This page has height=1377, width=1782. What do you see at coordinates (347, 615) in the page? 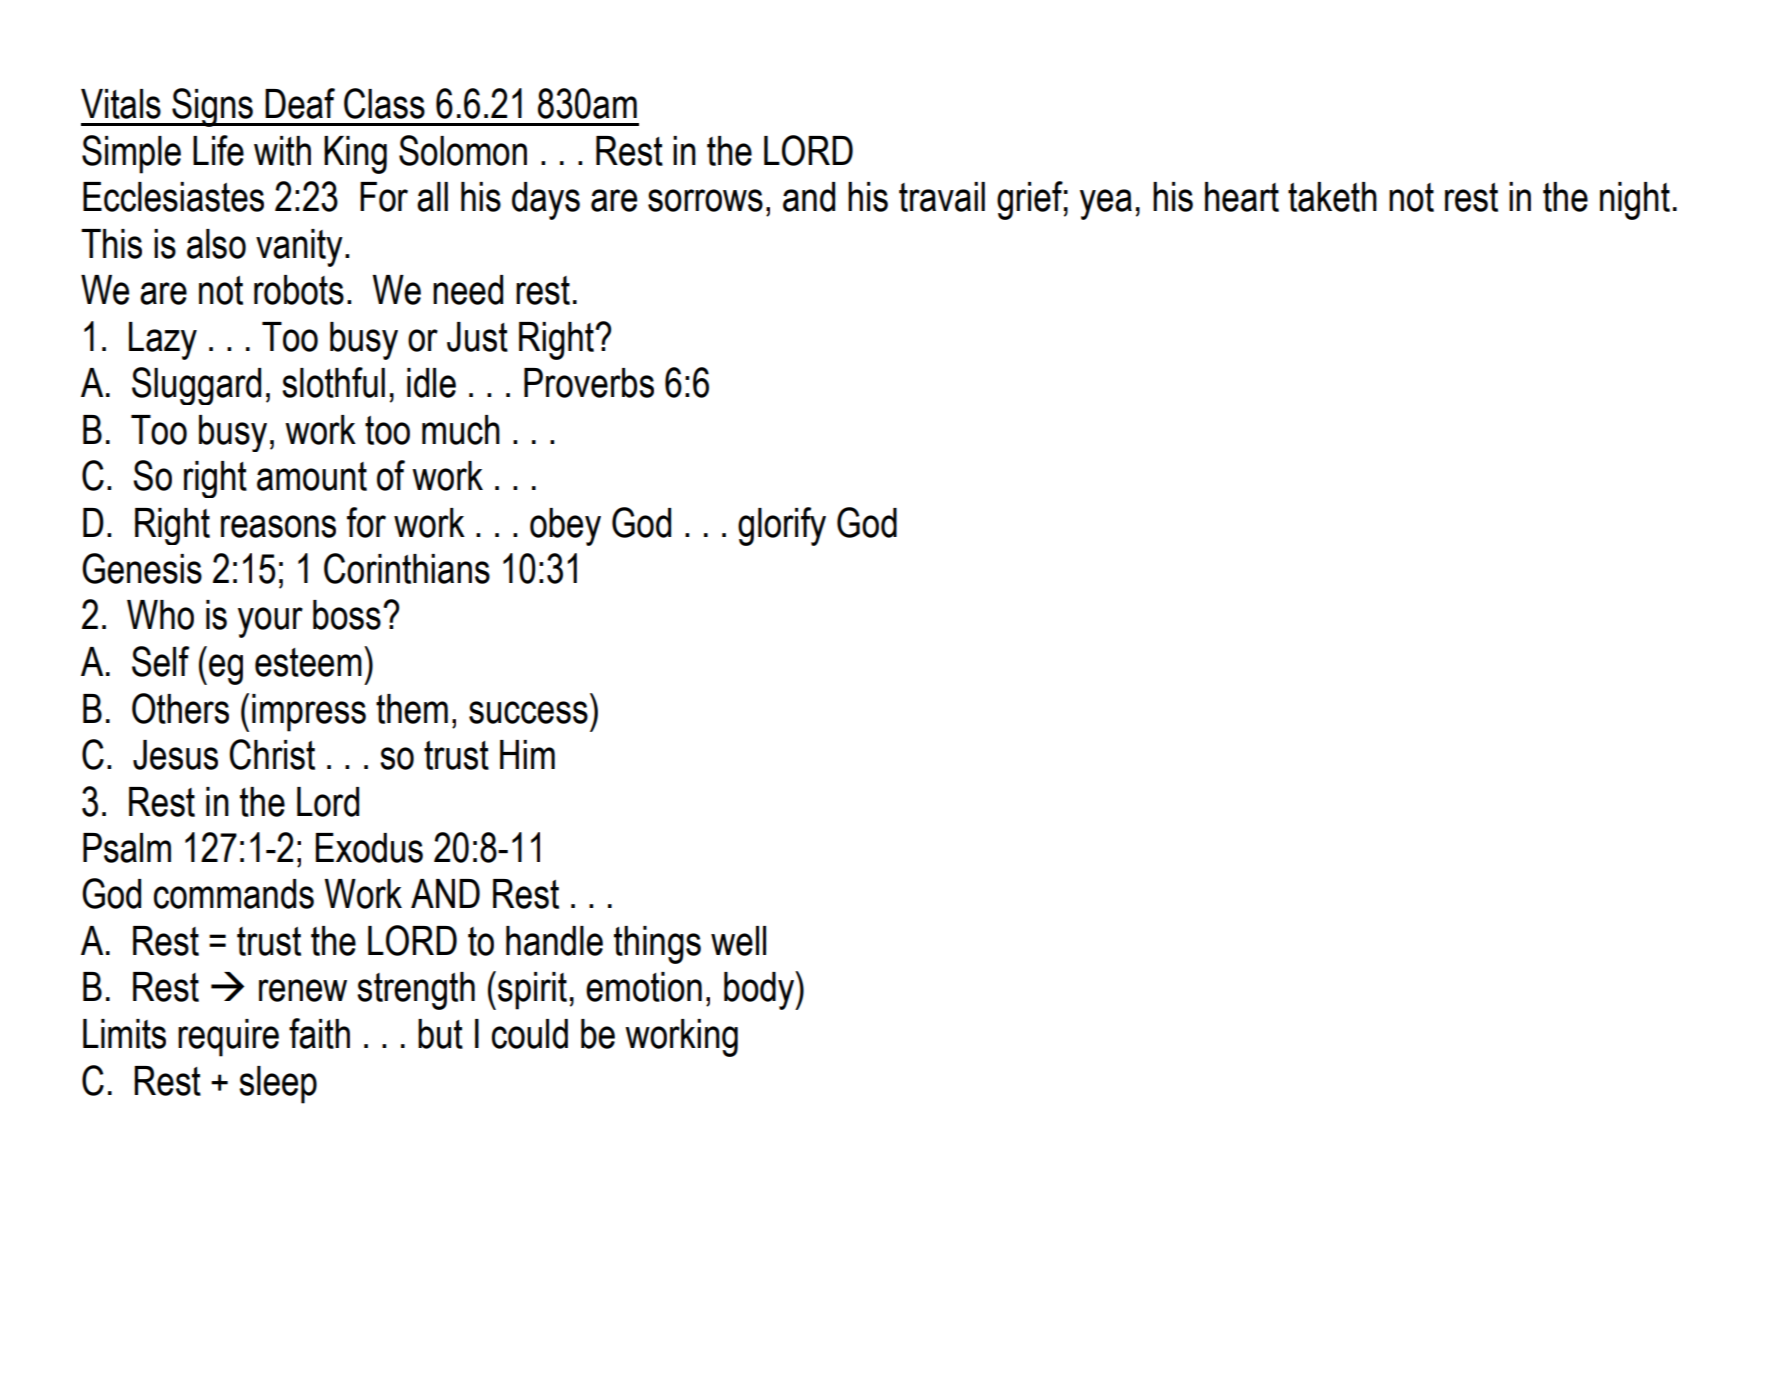
I see `boss` at bounding box center [347, 615].
